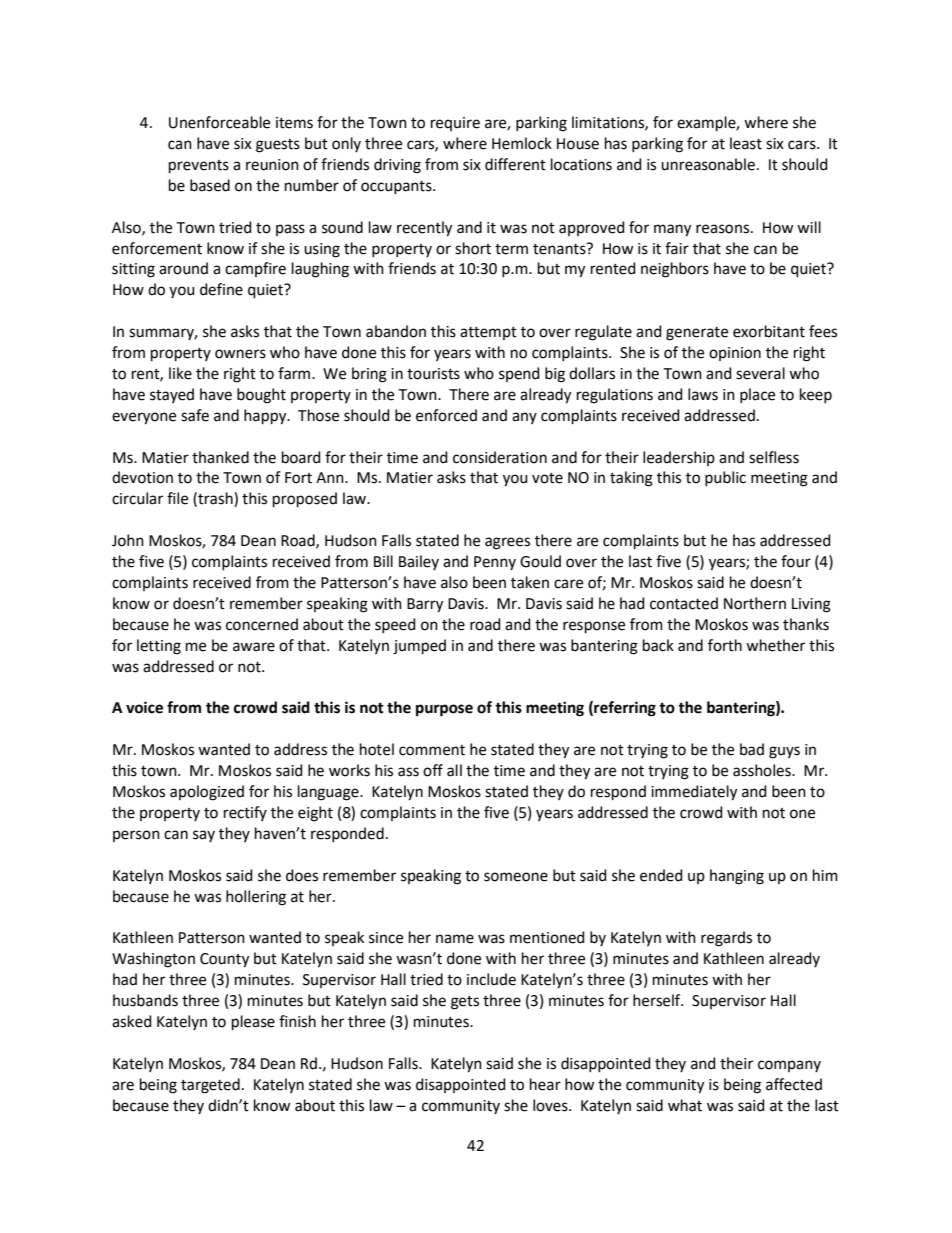  What do you see at coordinates (755, 603) in the screenshot?
I see `Northern` at bounding box center [755, 603].
